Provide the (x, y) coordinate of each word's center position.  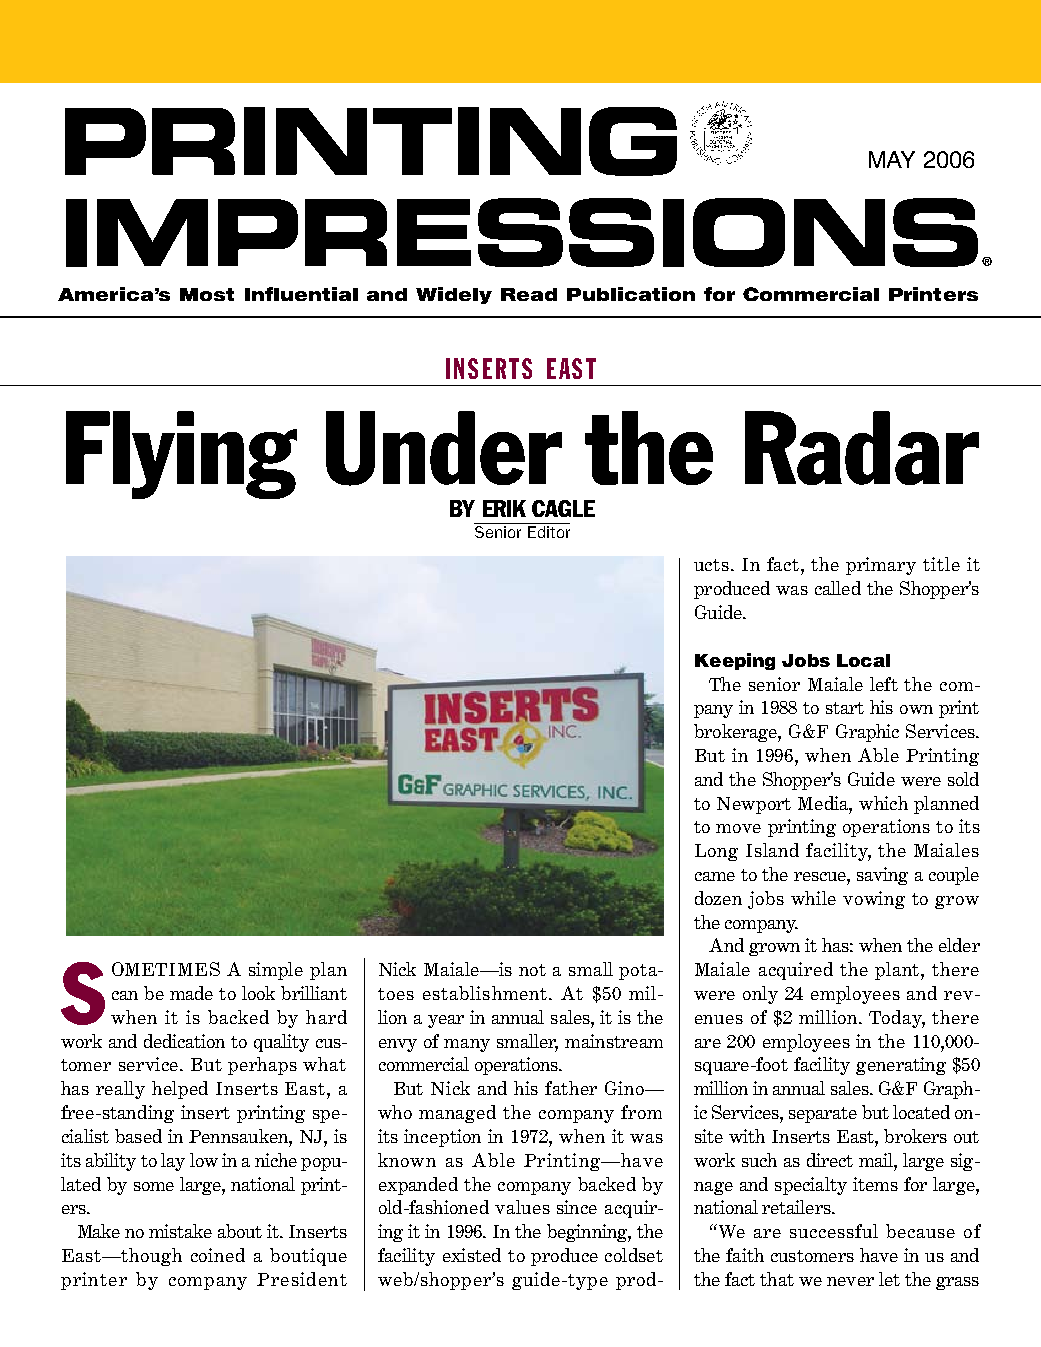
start (845, 708)
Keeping (735, 661)
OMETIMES (166, 969)
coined (218, 1255)
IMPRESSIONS (522, 232)
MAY (892, 159)
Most (207, 294)
